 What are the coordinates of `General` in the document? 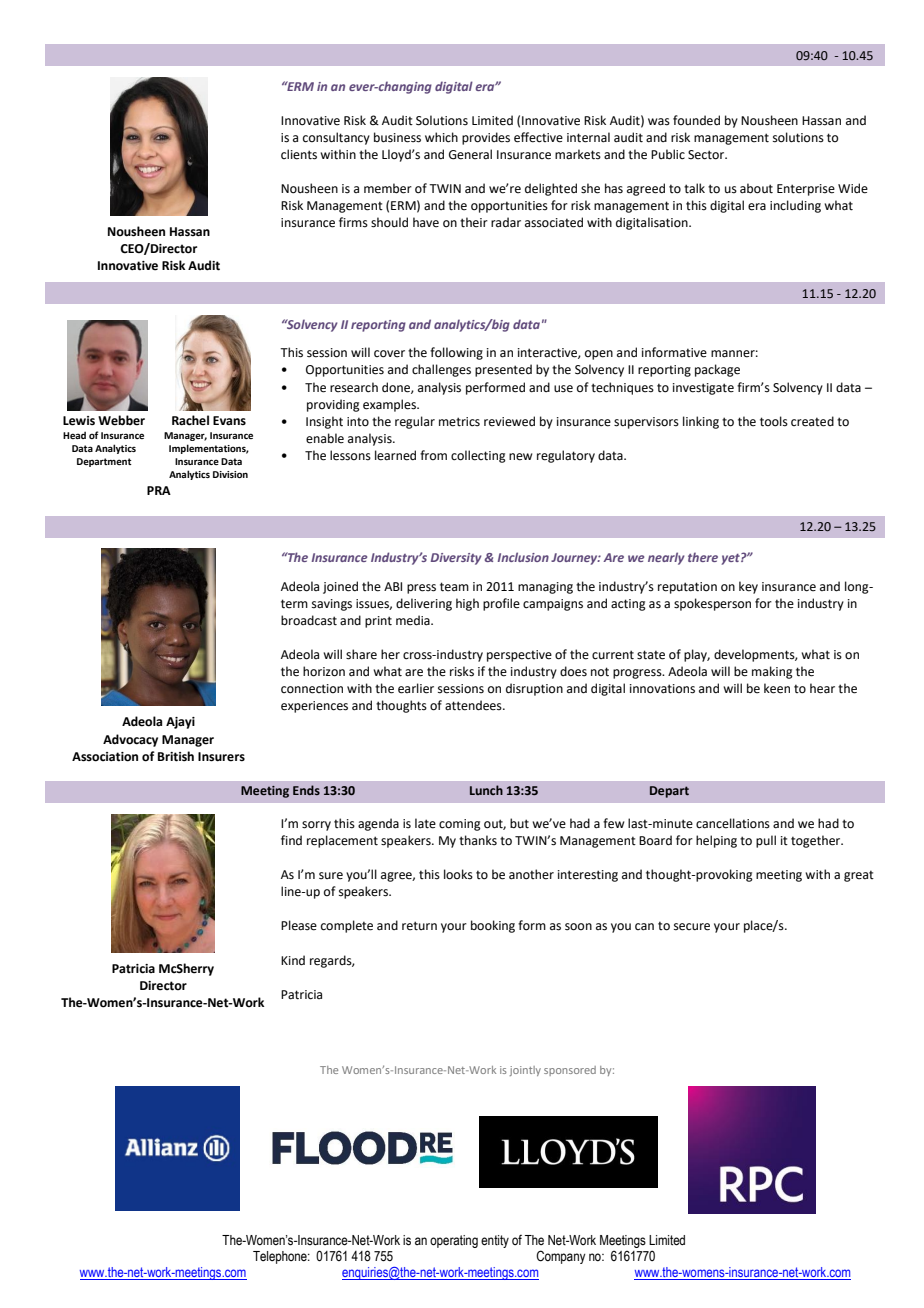 It's located at (470, 154).
